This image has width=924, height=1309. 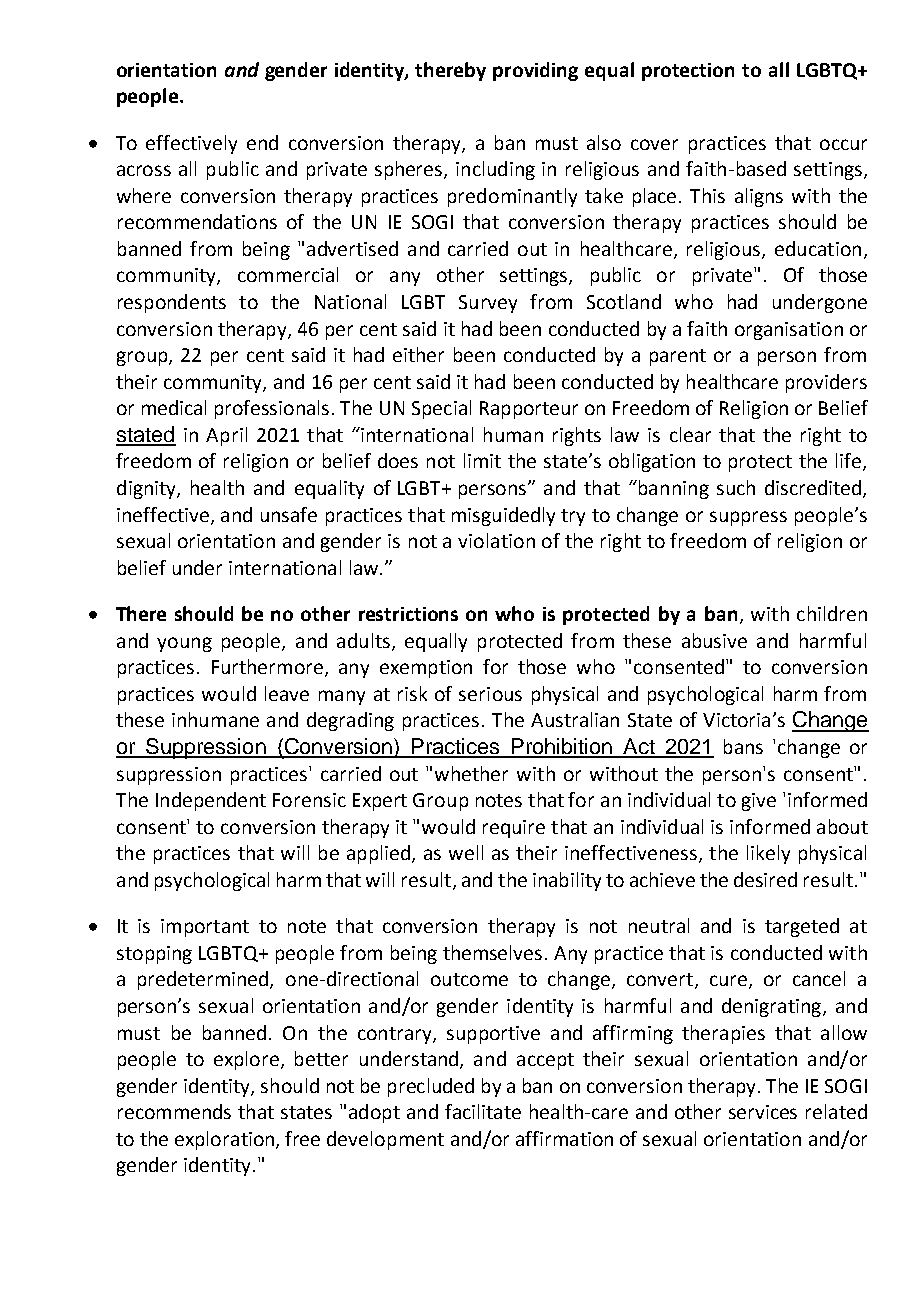 What do you see at coordinates (759, 802) in the image?
I see `give` at bounding box center [759, 802].
